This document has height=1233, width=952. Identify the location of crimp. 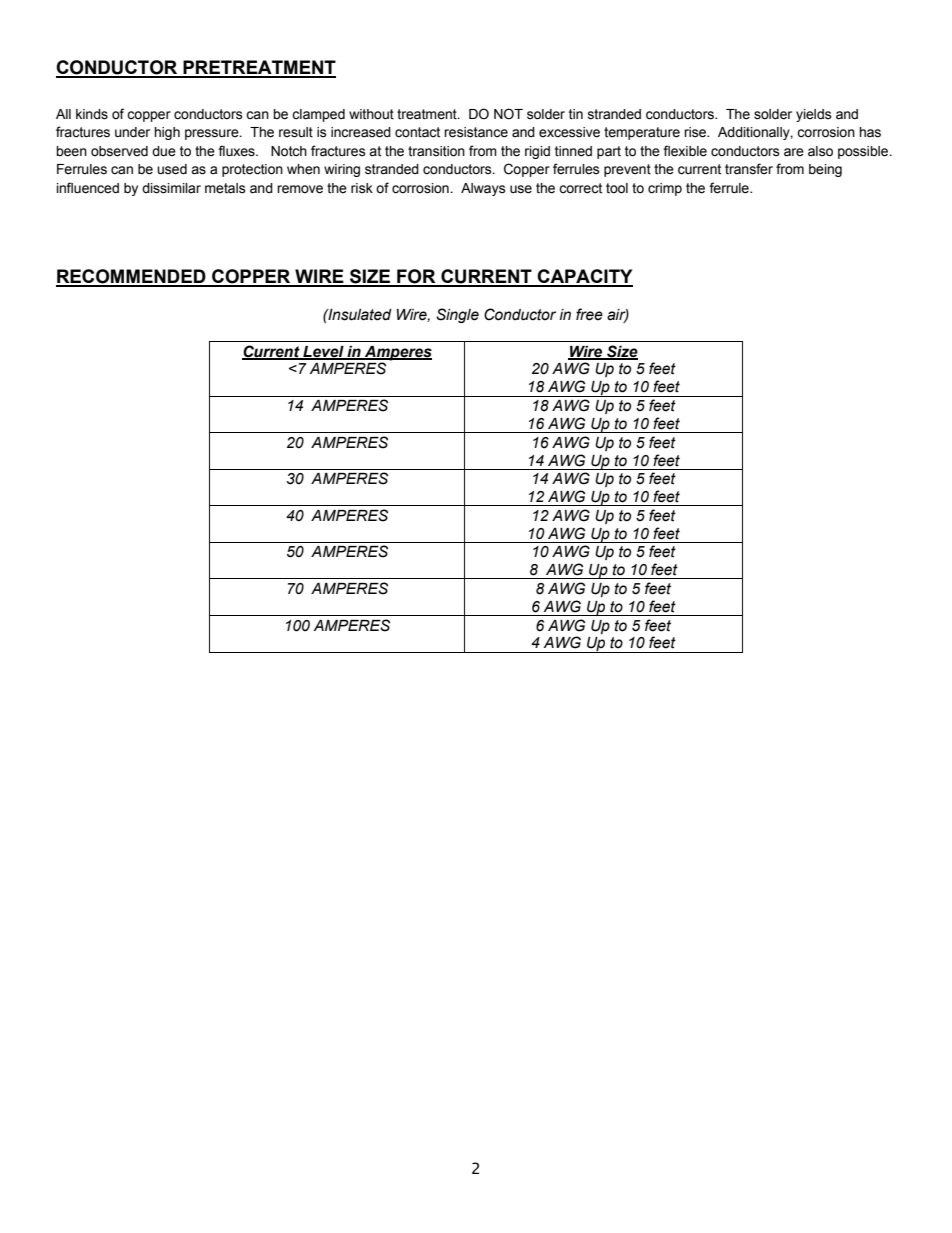
(665, 189).
